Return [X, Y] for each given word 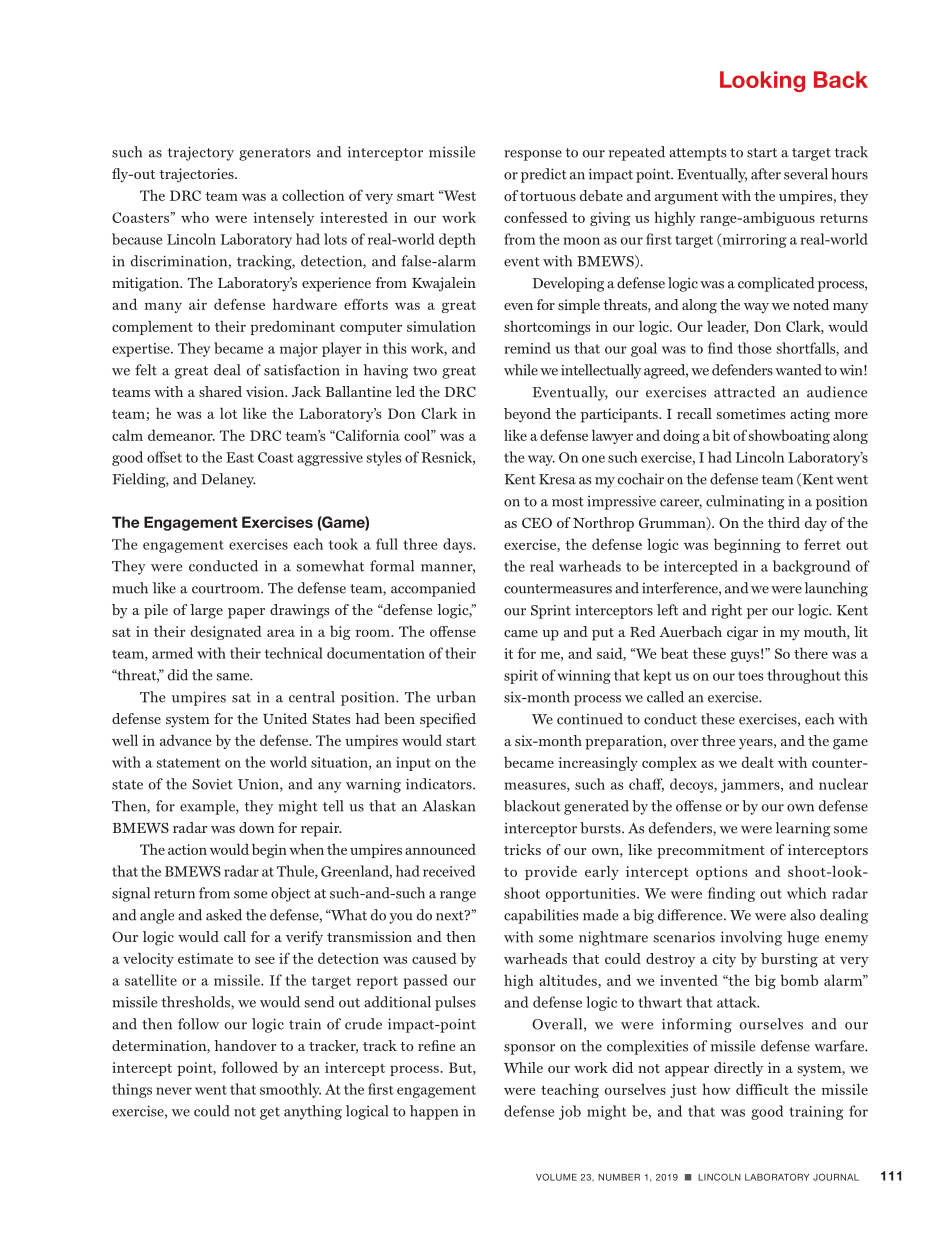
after [766, 174]
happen [434, 1112]
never [174, 1091]
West [458, 195]
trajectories [197, 175]
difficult [762, 1089]
